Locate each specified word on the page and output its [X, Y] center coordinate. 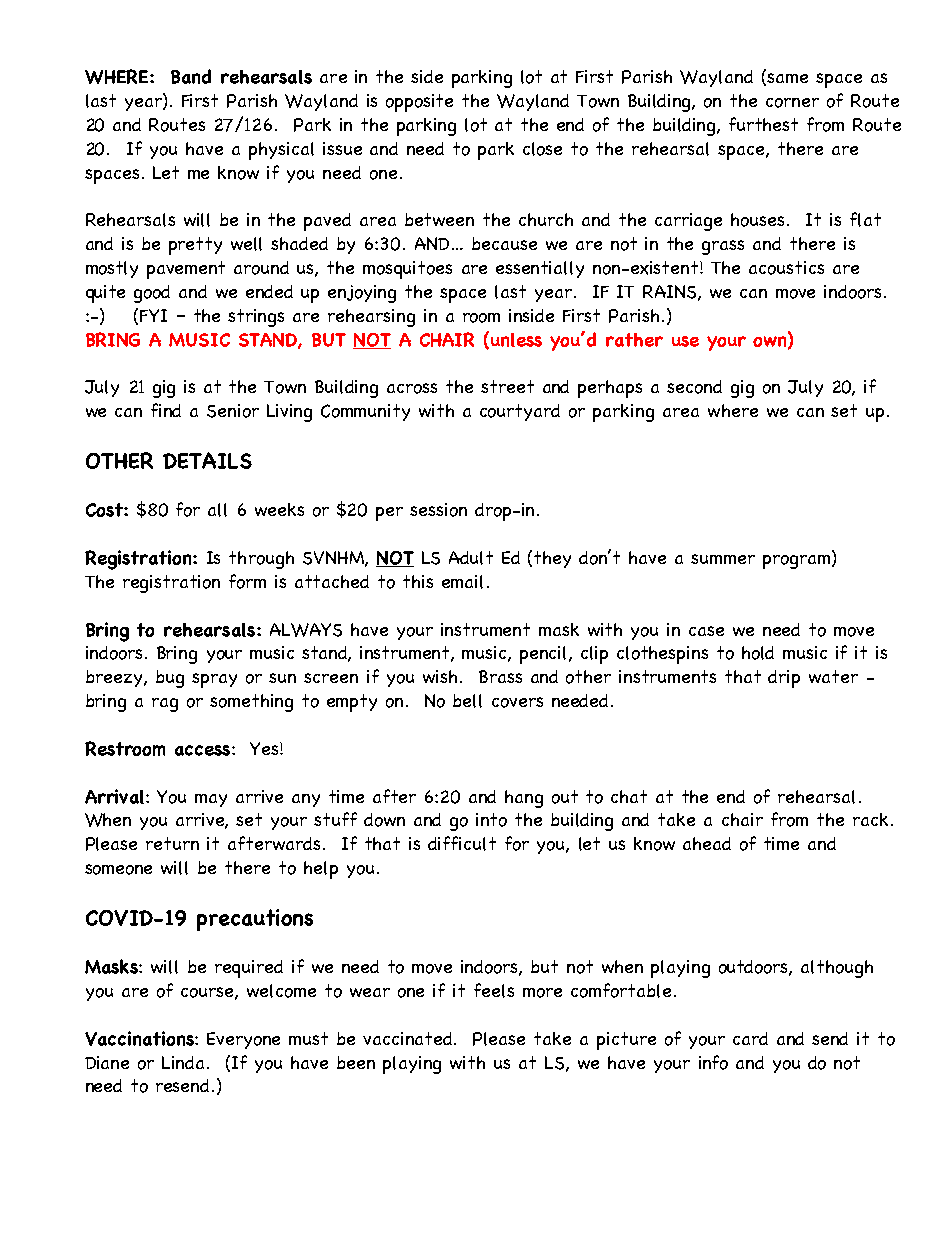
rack [870, 819]
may [211, 800]
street [507, 386]
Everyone [243, 1040]
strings [256, 318]
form [247, 581]
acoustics [786, 268]
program [798, 562]
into [491, 820]
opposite [419, 103]
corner [792, 103]
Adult [471, 558]
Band [191, 76]
